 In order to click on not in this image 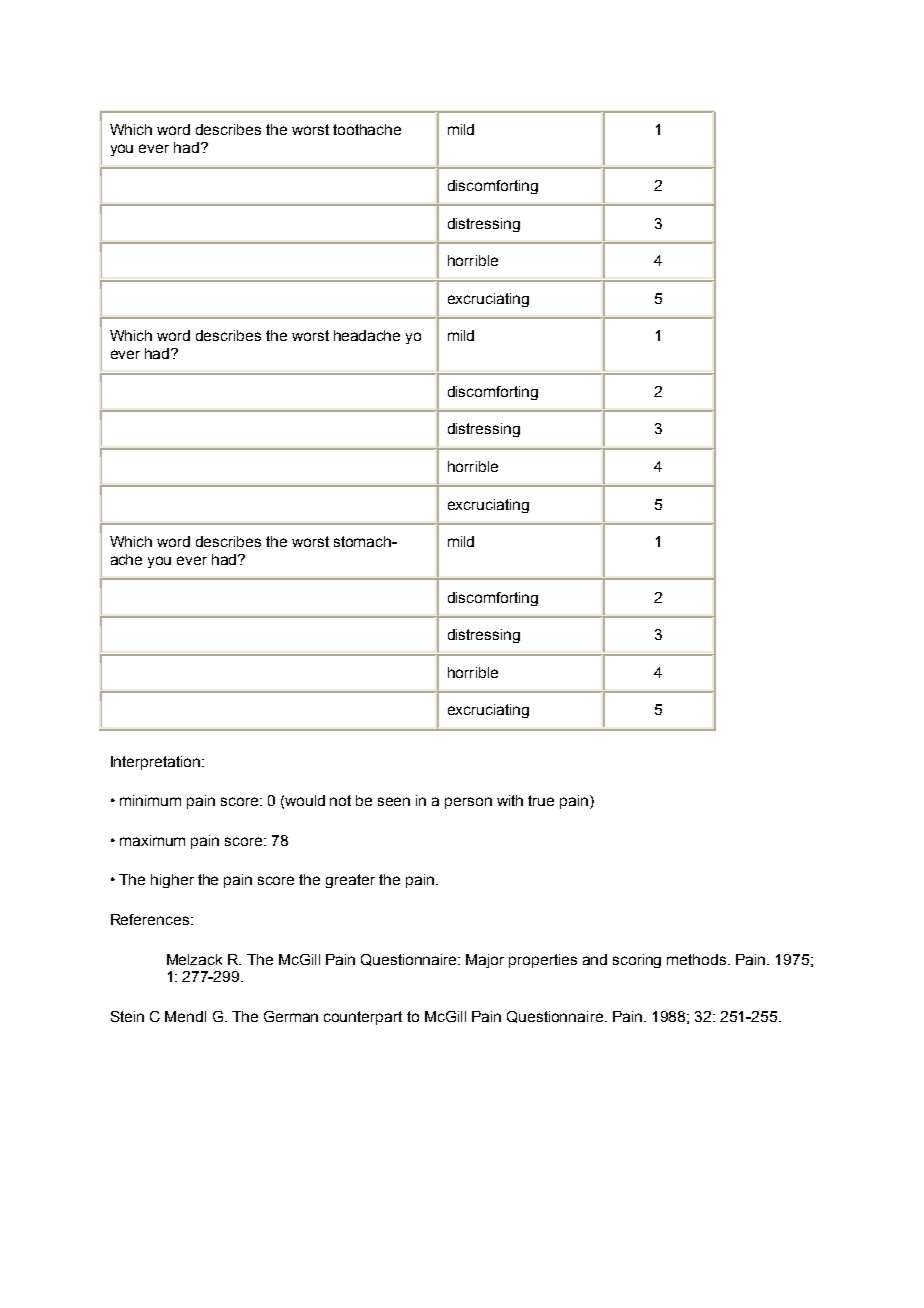, I will do `click(340, 800)`.
